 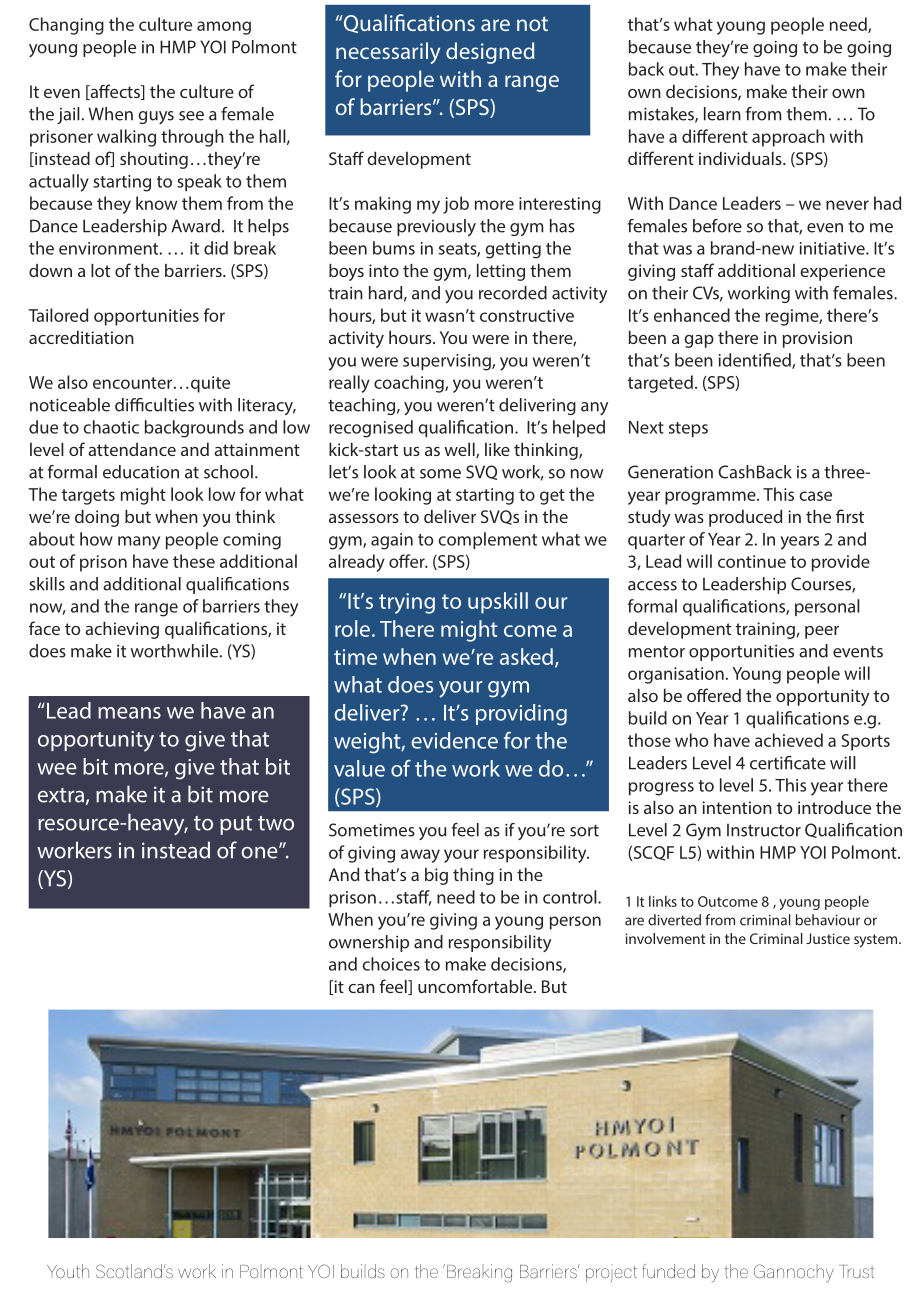 I want to click on designed, so click(x=490, y=53).
